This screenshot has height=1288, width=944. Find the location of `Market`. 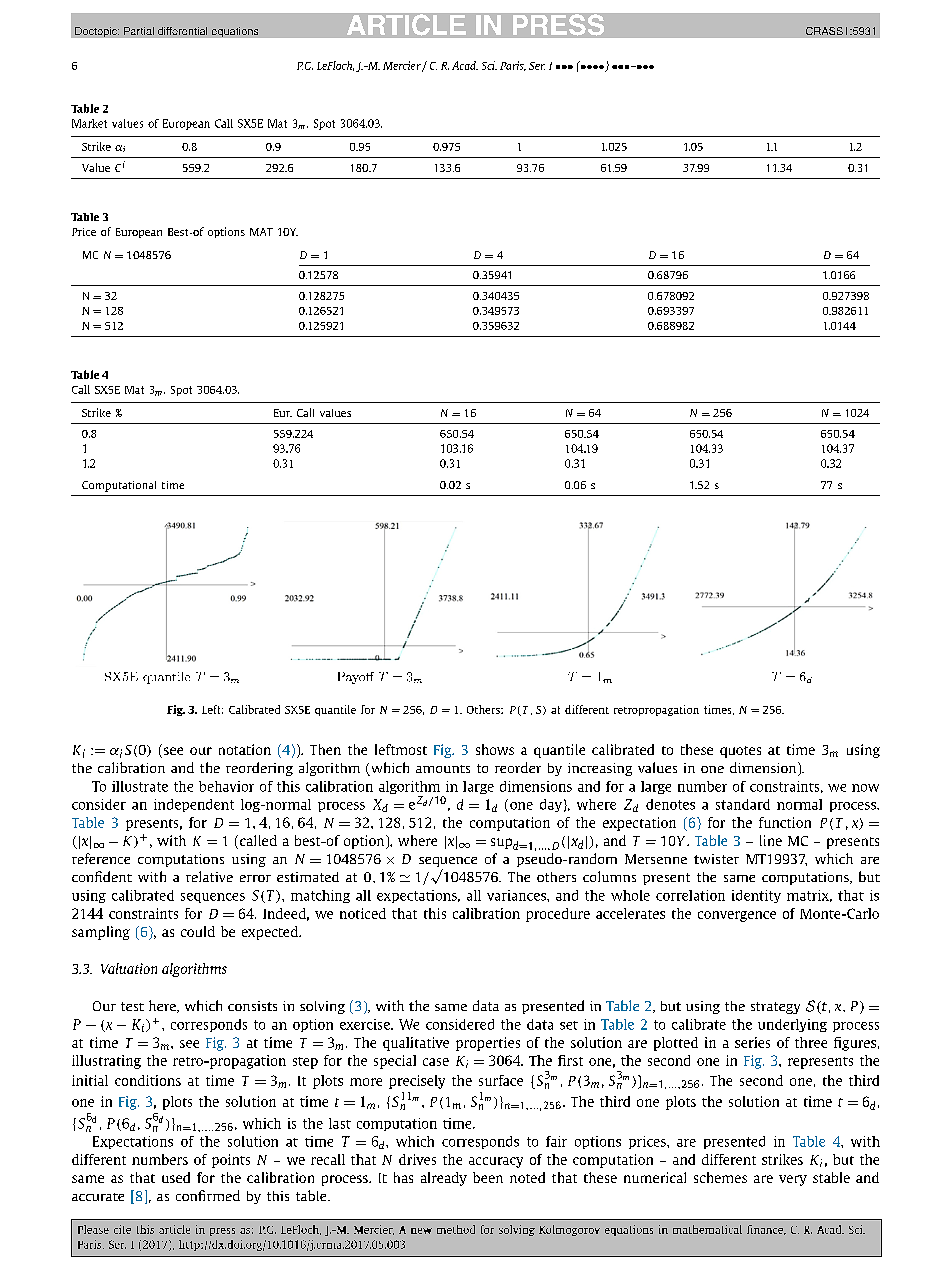

Market is located at coordinates (89, 123).
